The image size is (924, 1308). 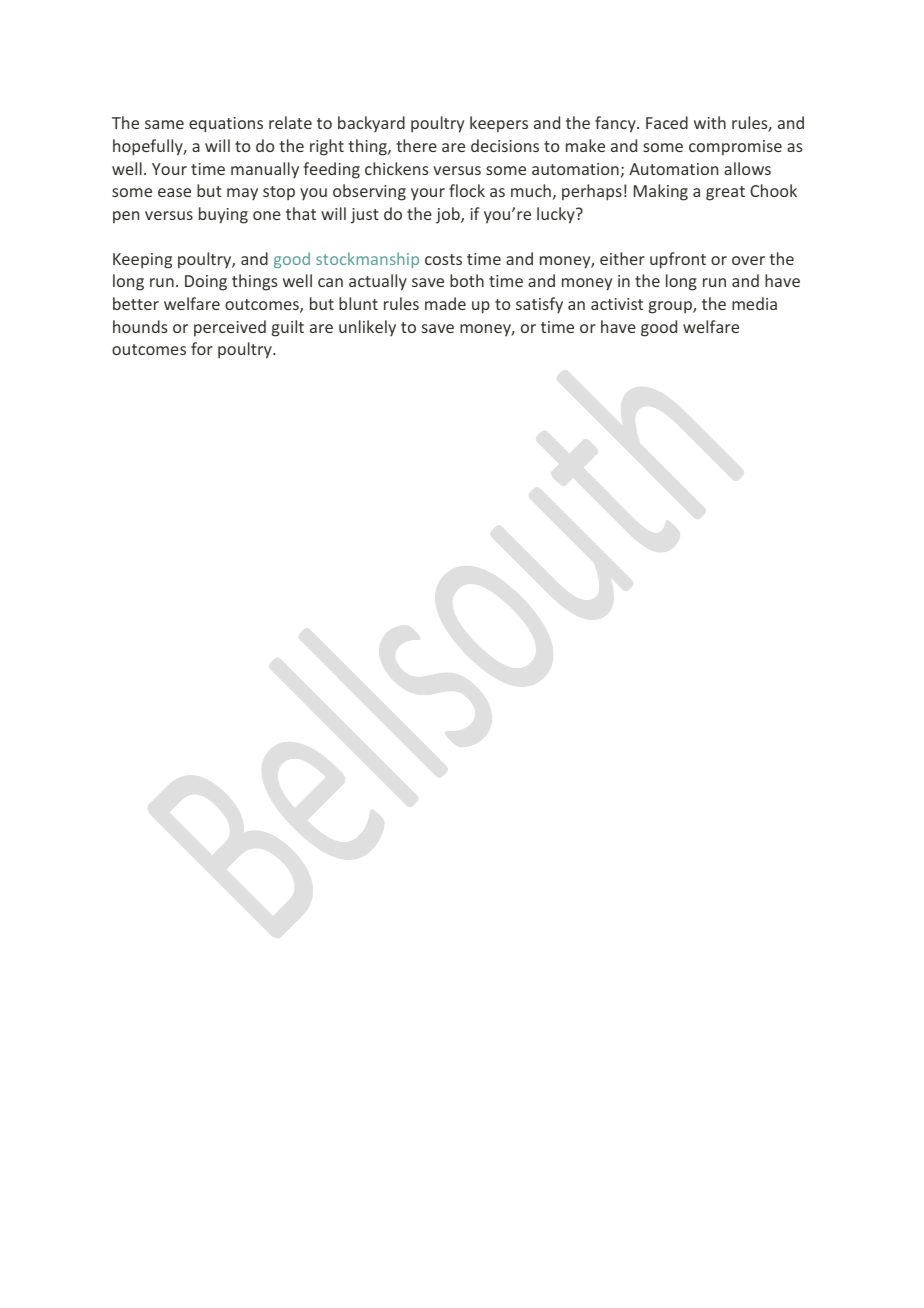 I want to click on equations, so click(x=226, y=125).
